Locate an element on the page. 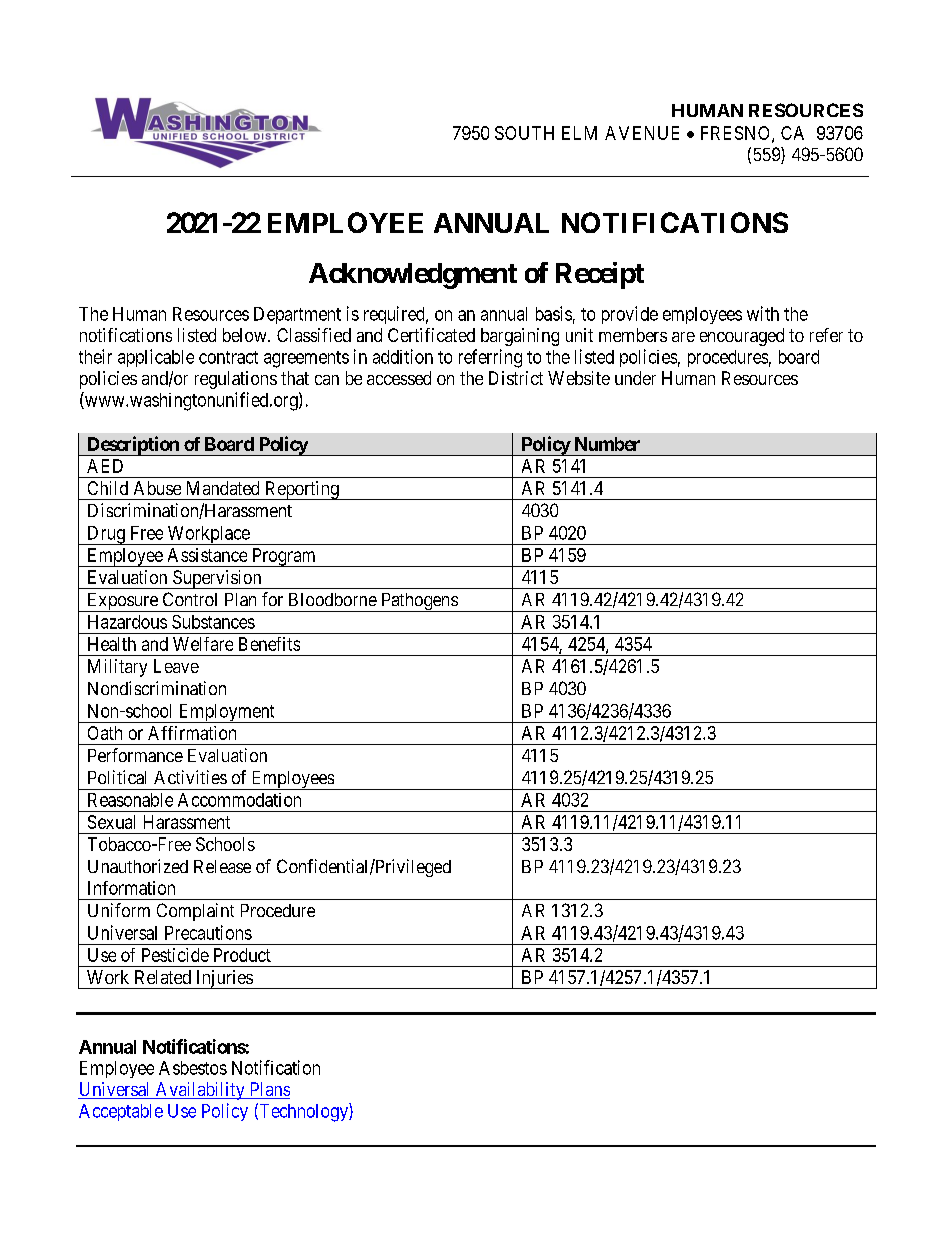  Release is located at coordinates (222, 866).
